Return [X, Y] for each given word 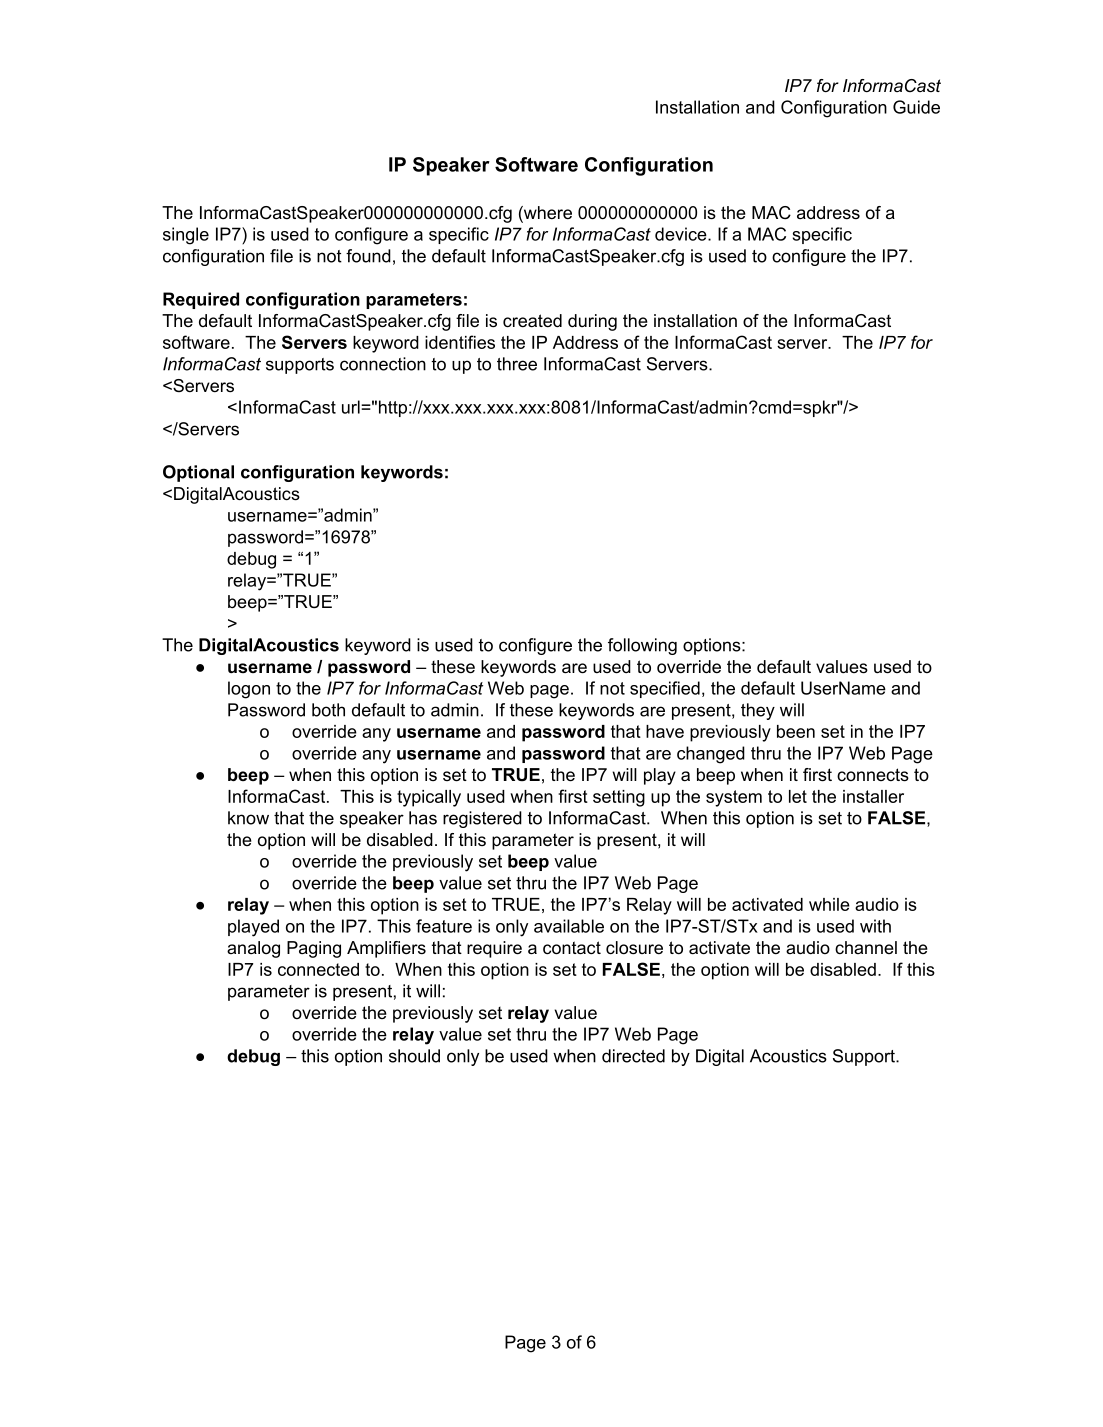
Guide [916, 107]
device [682, 234]
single [186, 236]
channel [866, 947]
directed [633, 1056]
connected [318, 969]
